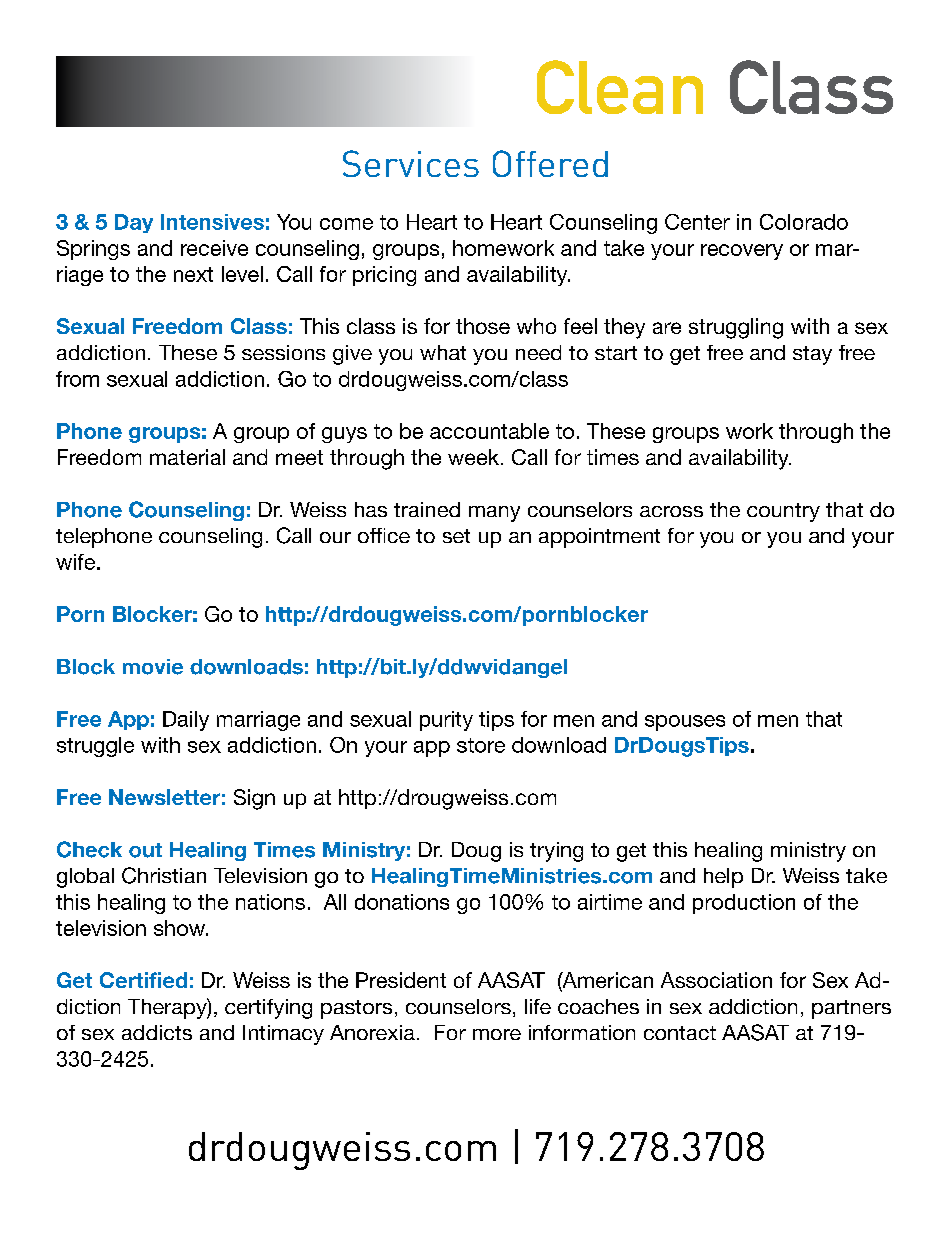  Describe the element at coordinates (483, 326) in the document. I see `those` at that location.
